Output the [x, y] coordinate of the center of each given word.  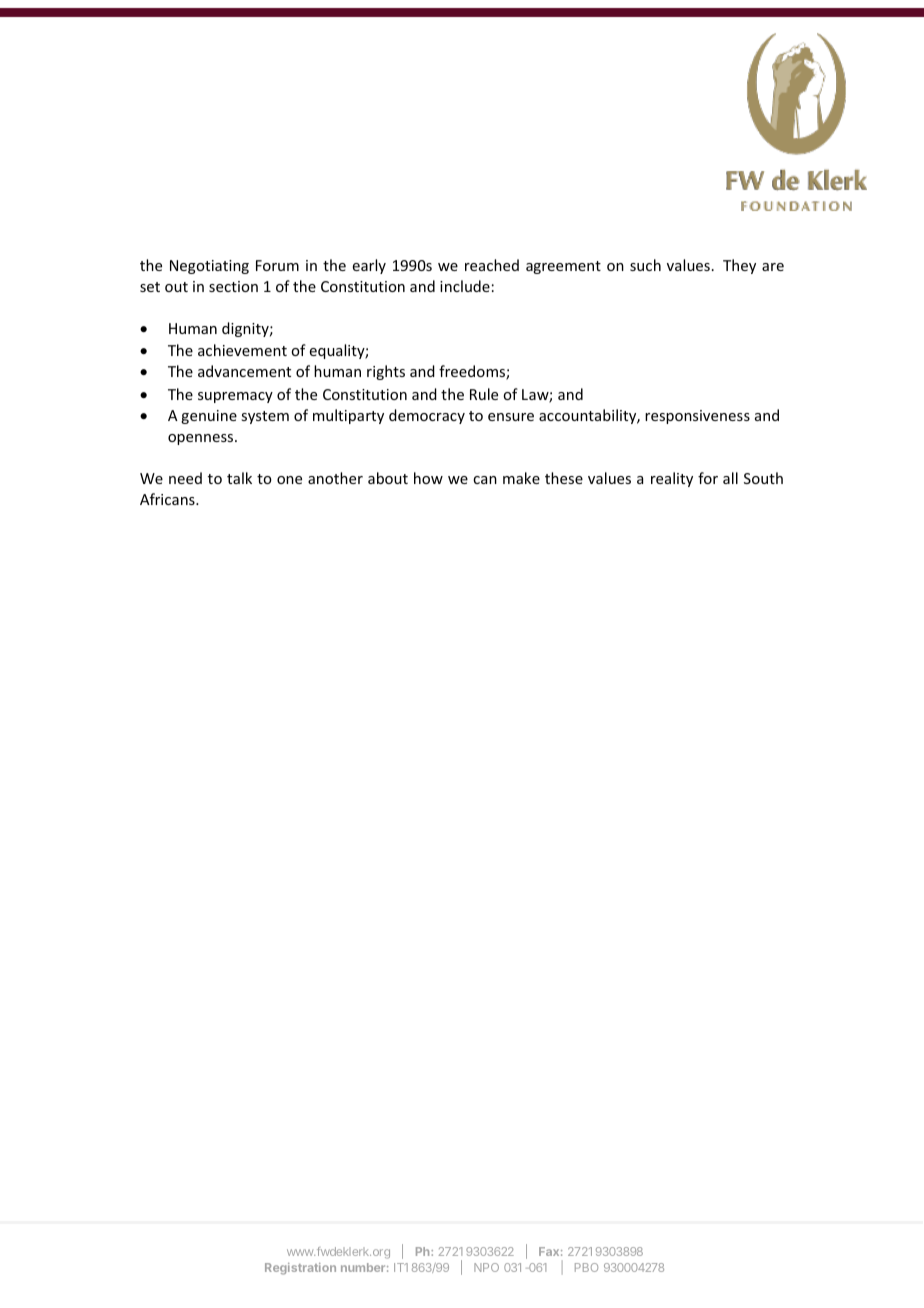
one [289, 480]
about [388, 478]
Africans [168, 499]
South [763, 478]
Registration [300, 1269]
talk [239, 478]
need [185, 478]
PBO [586, 1267]
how [428, 478]
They [739, 266]
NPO [486, 1267]
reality [672, 479]
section [233, 286]
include [465, 286]
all [730, 478]
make [521, 478]
